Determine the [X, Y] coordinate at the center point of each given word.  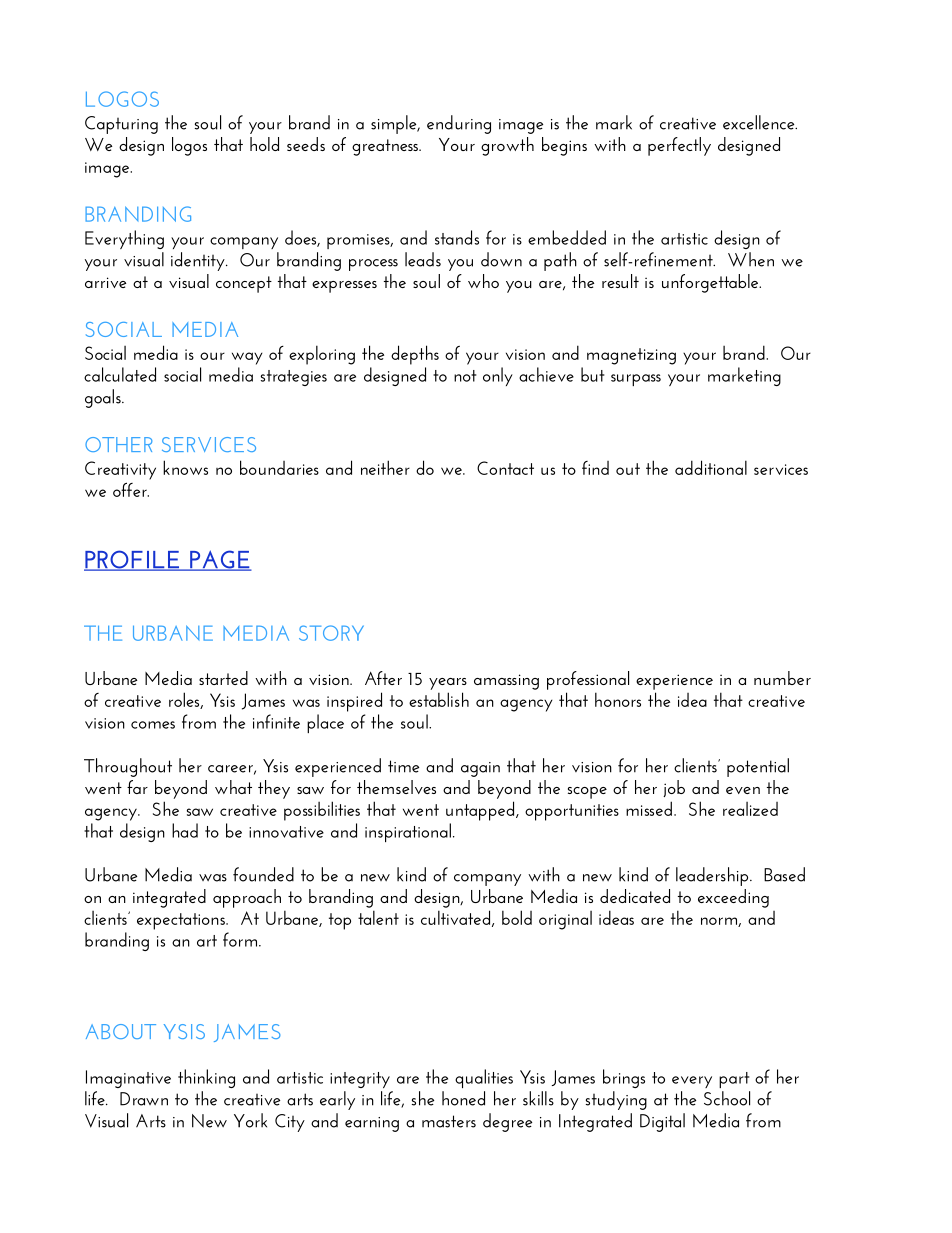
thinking [206, 1078]
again [480, 769]
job [674, 788]
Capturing [121, 125]
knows [185, 467]
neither [385, 467]
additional [711, 467]
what [233, 787]
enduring [459, 124]
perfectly [679, 146]
